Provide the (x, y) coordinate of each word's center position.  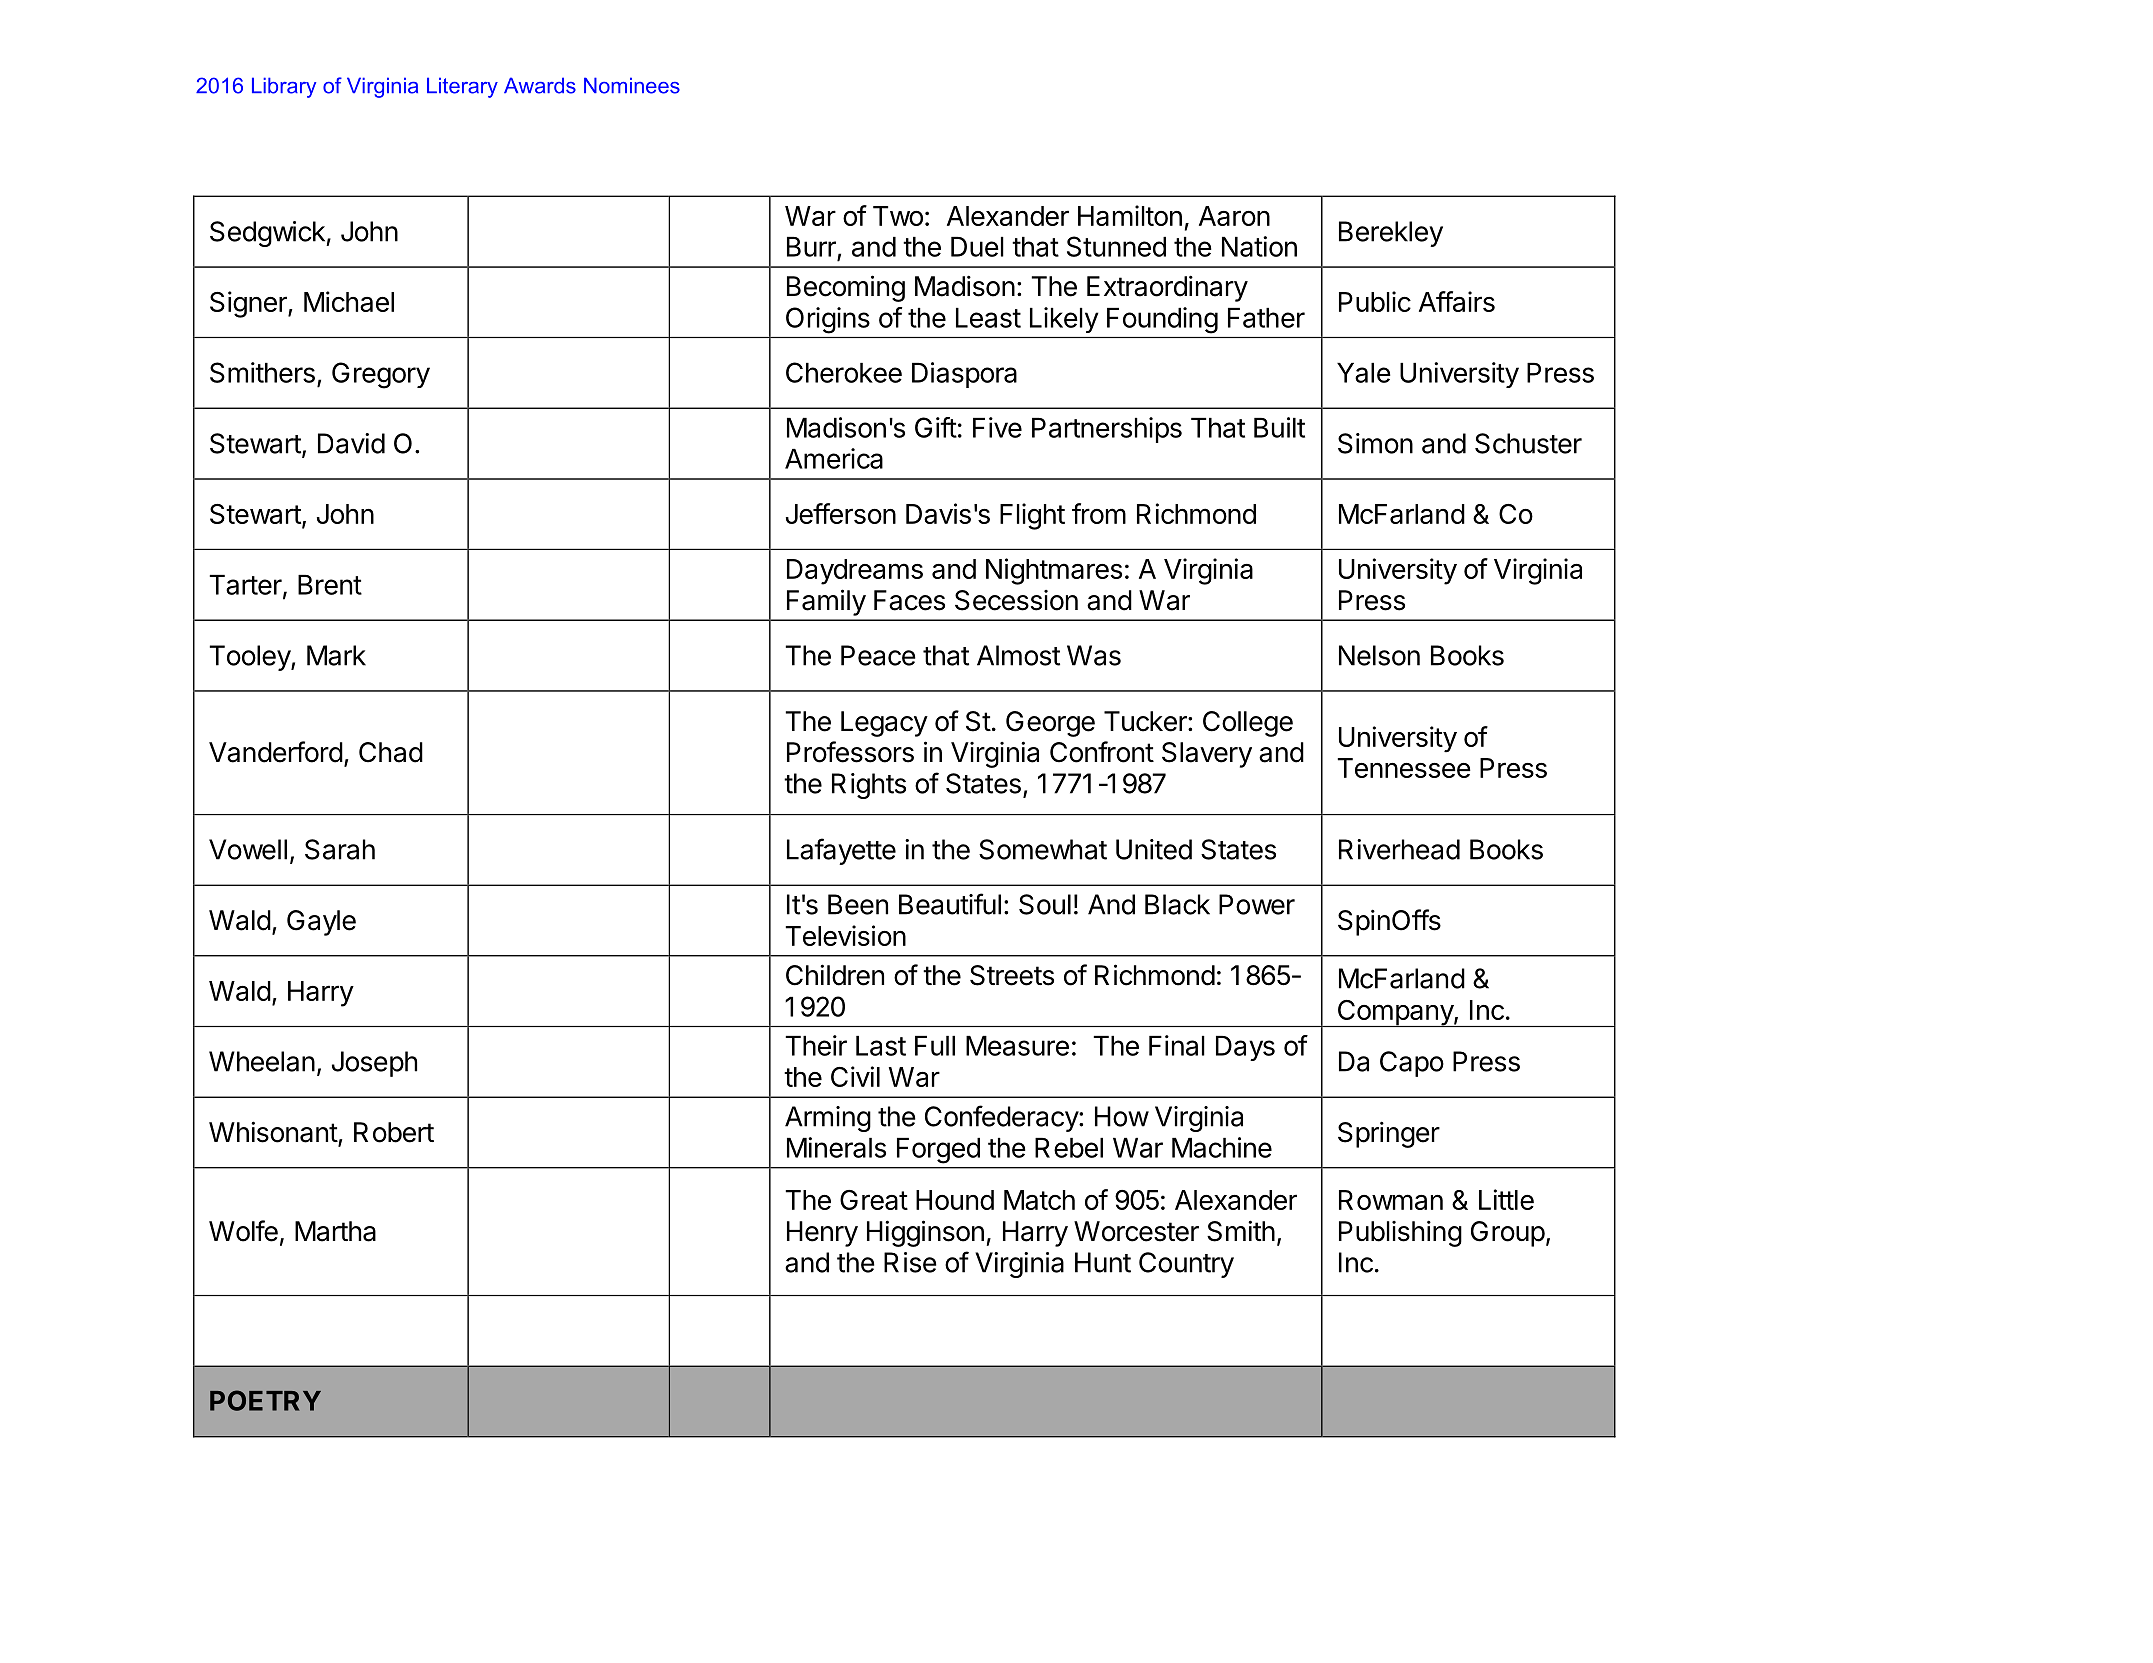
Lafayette (841, 851)
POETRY (265, 1400)
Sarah (340, 849)
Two (898, 216)
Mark (336, 655)
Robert (394, 1132)
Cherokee (844, 372)
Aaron (1234, 216)
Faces (909, 600)
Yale (1364, 373)
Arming (828, 1119)
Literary (462, 87)
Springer (1389, 1134)
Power (1257, 904)
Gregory (381, 375)
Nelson (1379, 655)
